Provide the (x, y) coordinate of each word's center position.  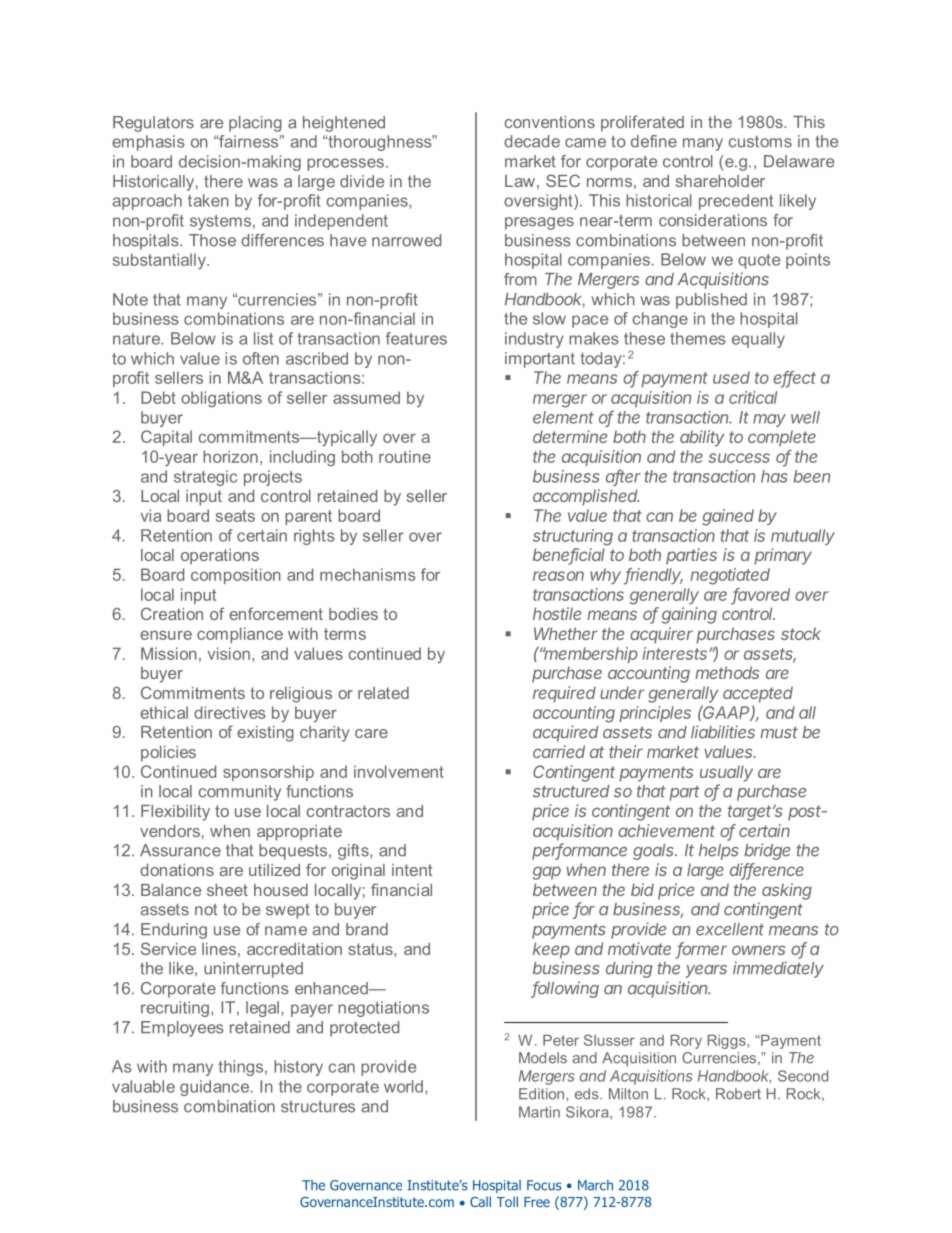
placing (255, 124)
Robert (738, 1094)
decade (532, 141)
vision (229, 653)
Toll (507, 1201)
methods (727, 672)
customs (760, 142)
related (383, 693)
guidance (216, 1088)
